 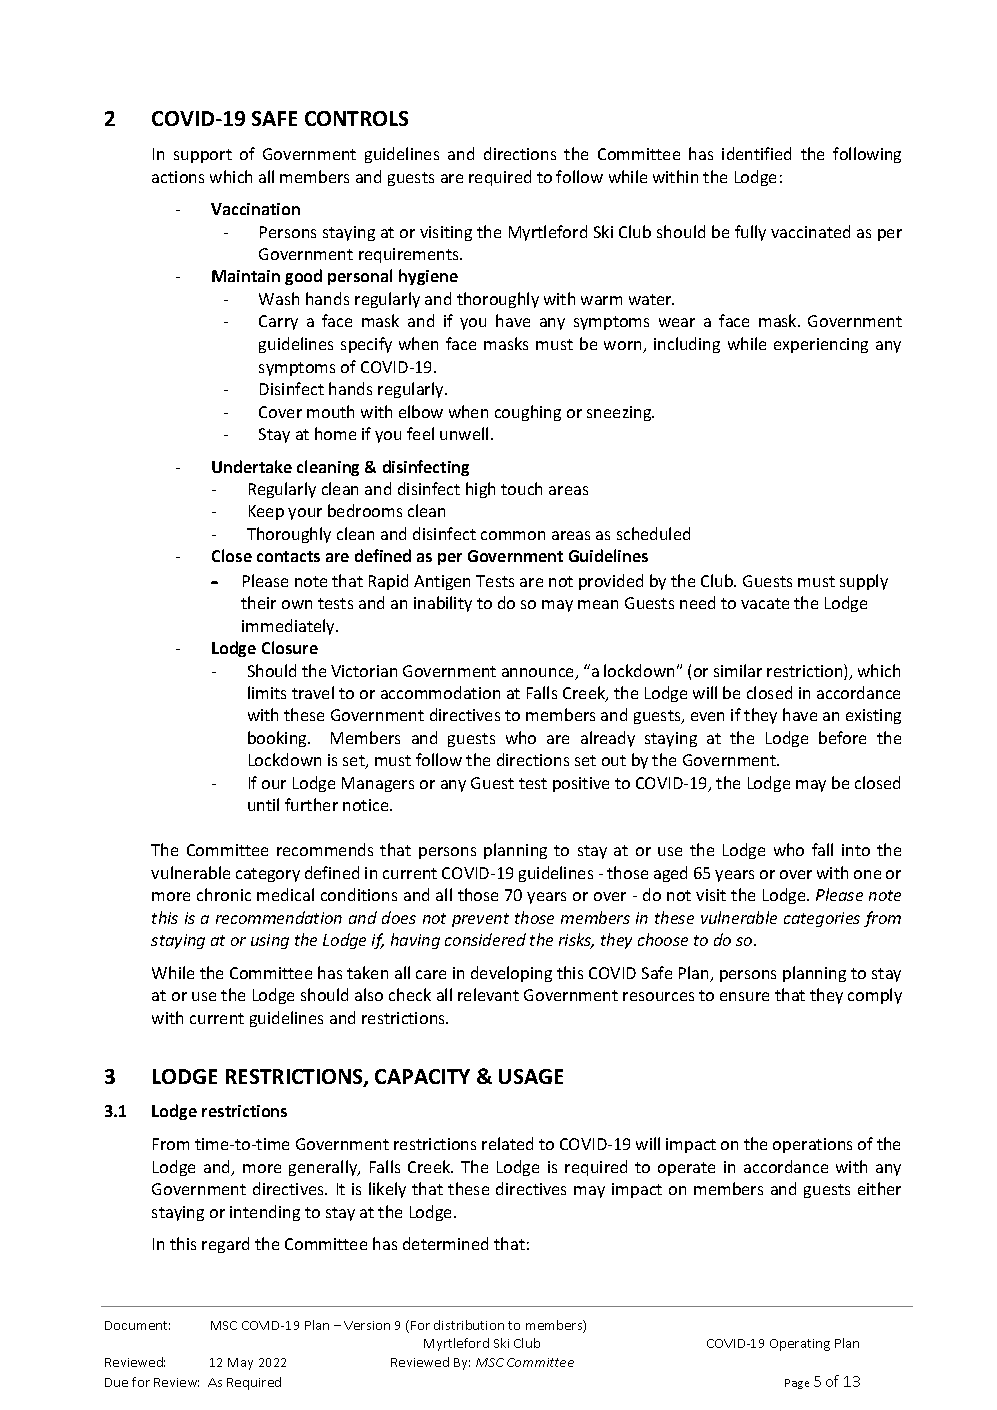 I want to click on support, so click(x=203, y=156).
